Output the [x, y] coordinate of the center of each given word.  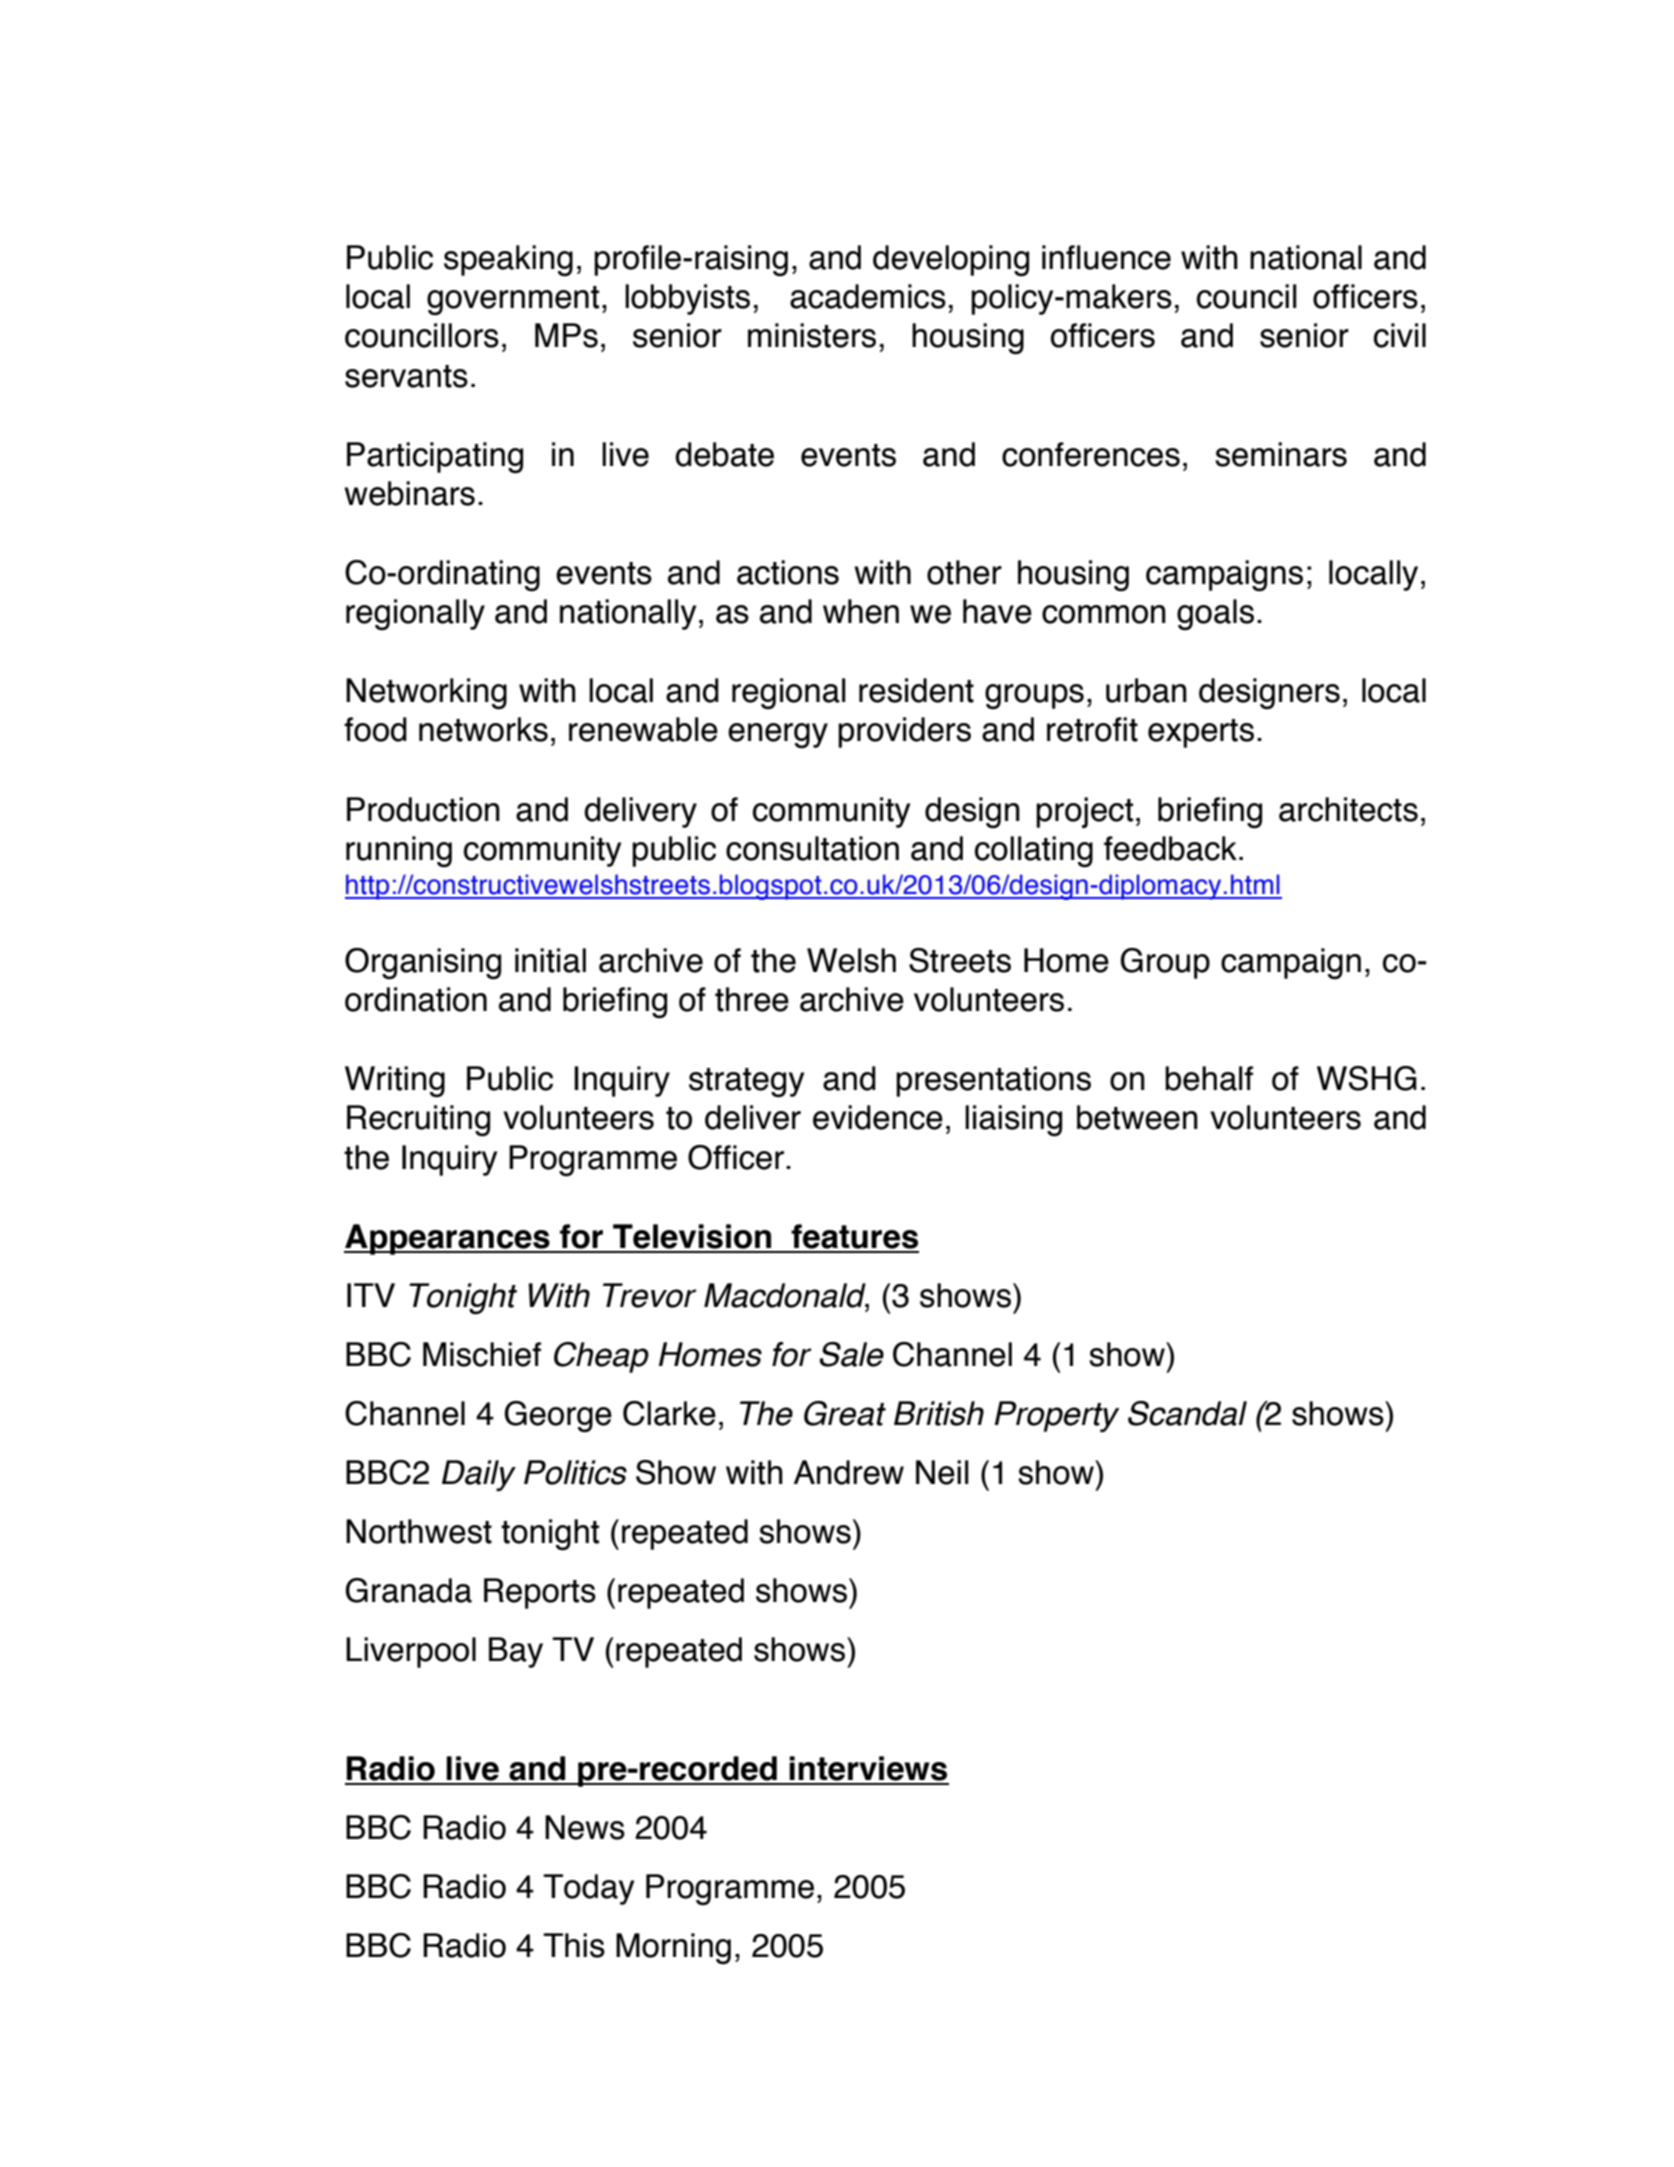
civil [1400, 335]
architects [1348, 809]
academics [868, 296]
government [513, 300]
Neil [942, 1472]
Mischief [482, 1354]
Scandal [1187, 1413]
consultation [812, 848]
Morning [673, 1948]
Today [588, 1889]
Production [423, 809]
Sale [852, 1354]
